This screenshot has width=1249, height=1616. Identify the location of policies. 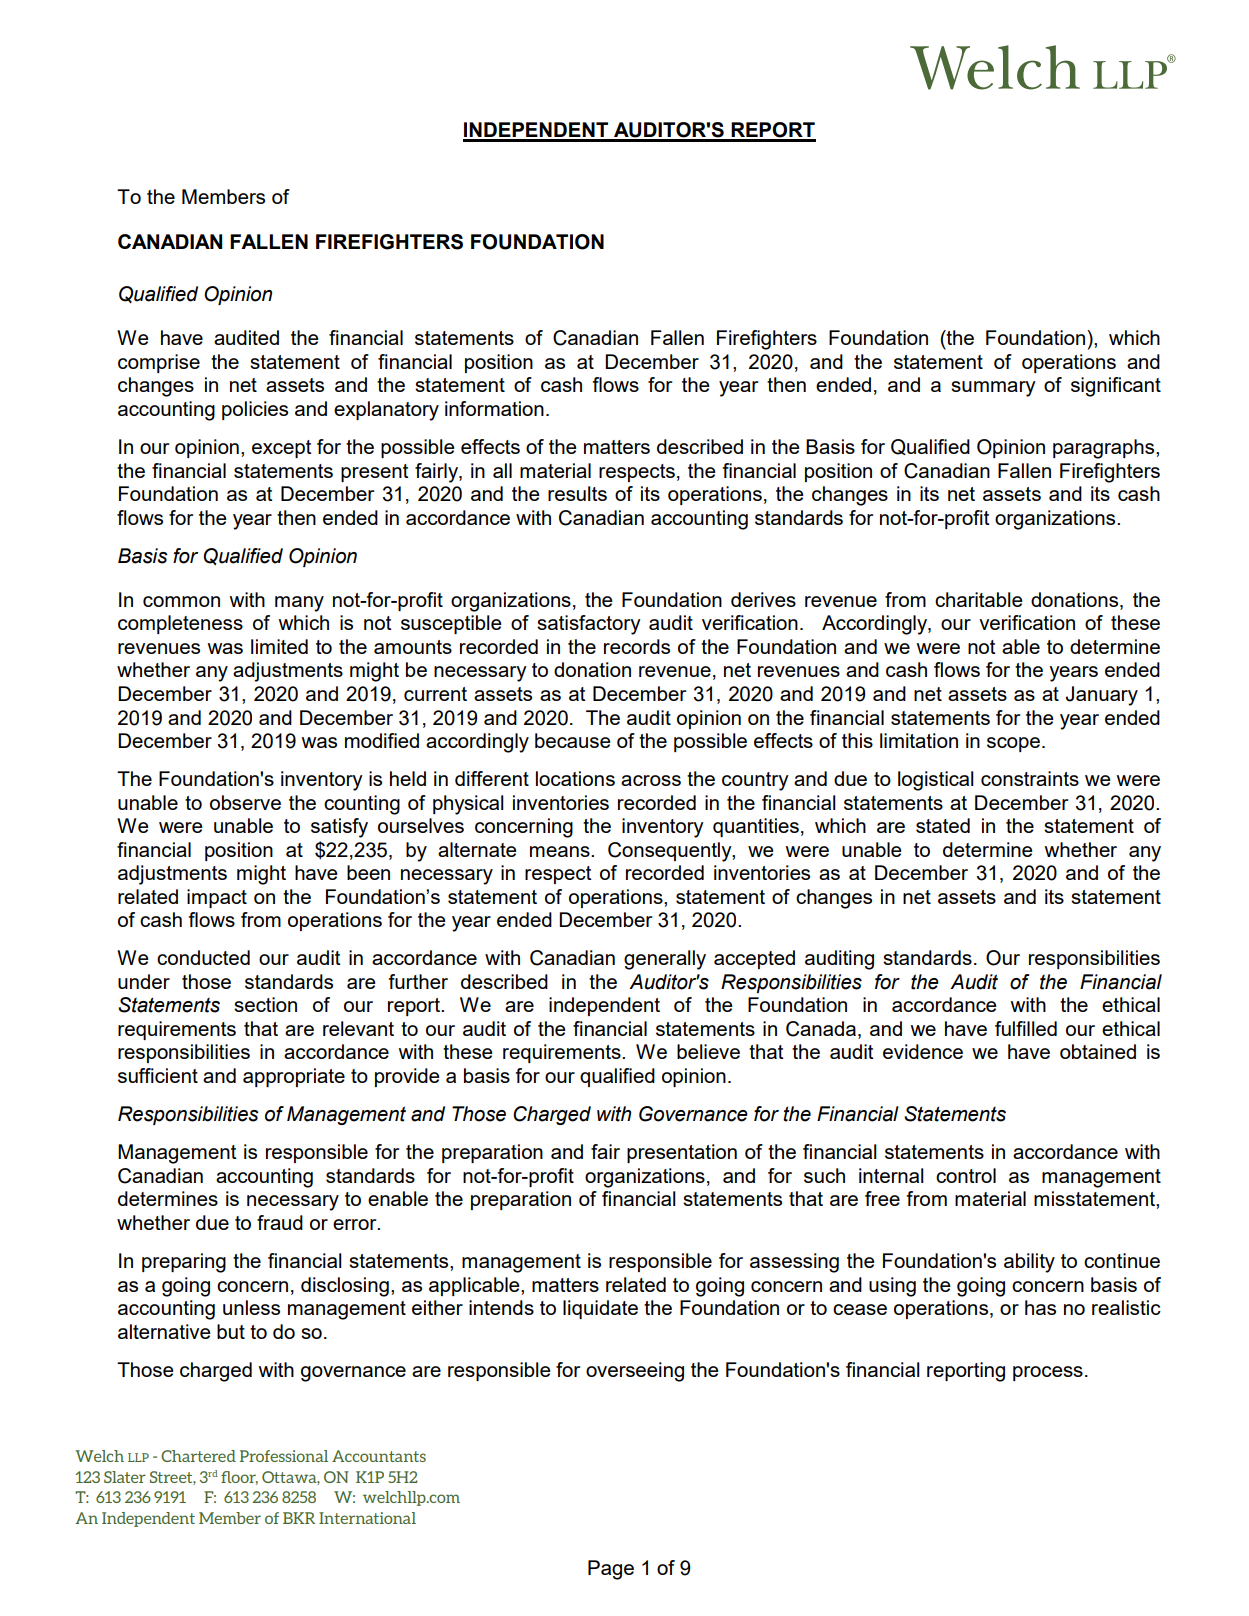
(255, 410).
